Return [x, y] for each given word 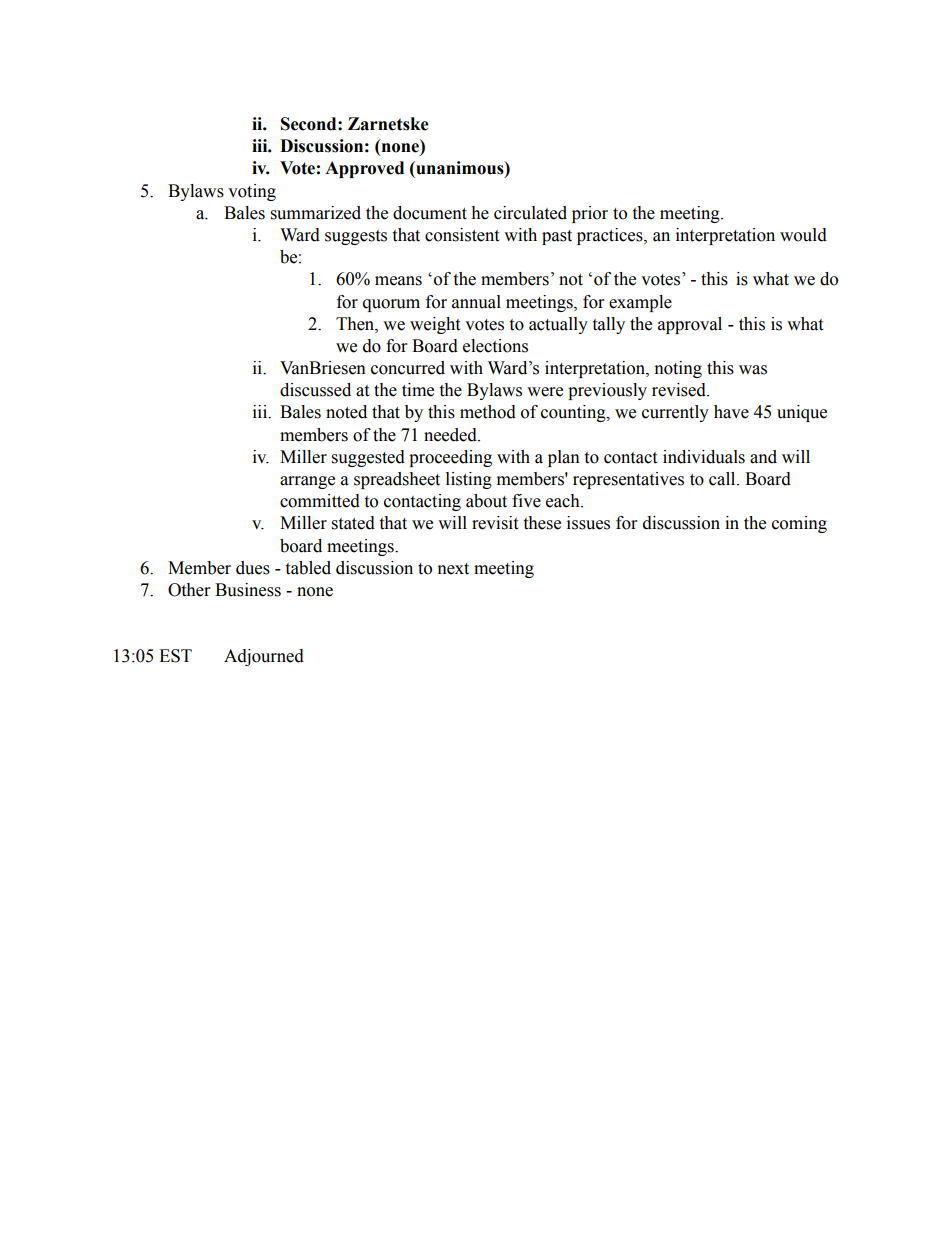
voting [252, 192]
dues [253, 568]
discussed [315, 390]
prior [590, 214]
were [545, 392]
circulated [530, 213]
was [753, 370]
